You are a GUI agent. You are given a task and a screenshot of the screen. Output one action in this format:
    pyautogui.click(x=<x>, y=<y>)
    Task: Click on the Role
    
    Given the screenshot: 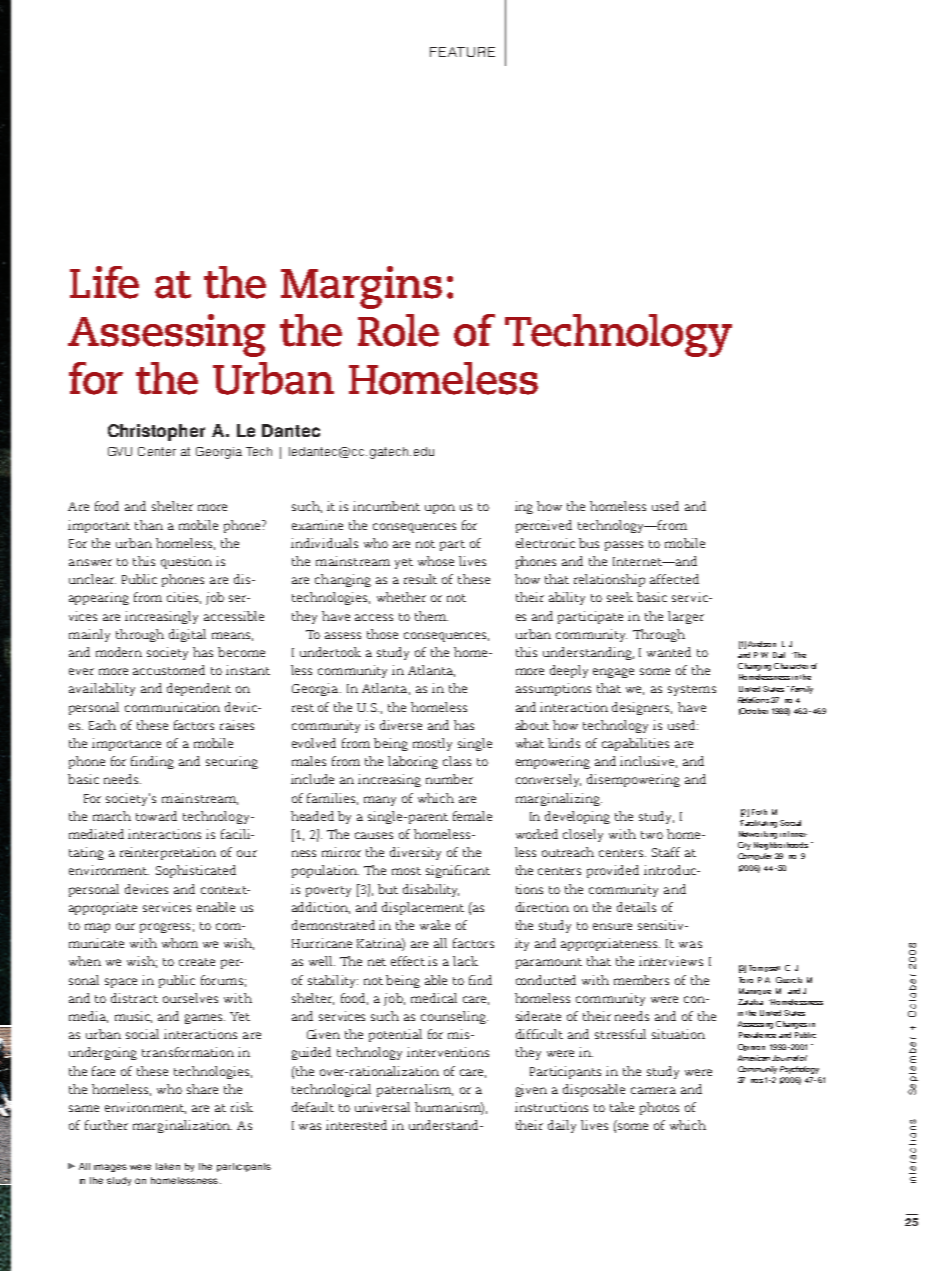 What is the action you would take?
    pyautogui.click(x=398, y=330)
